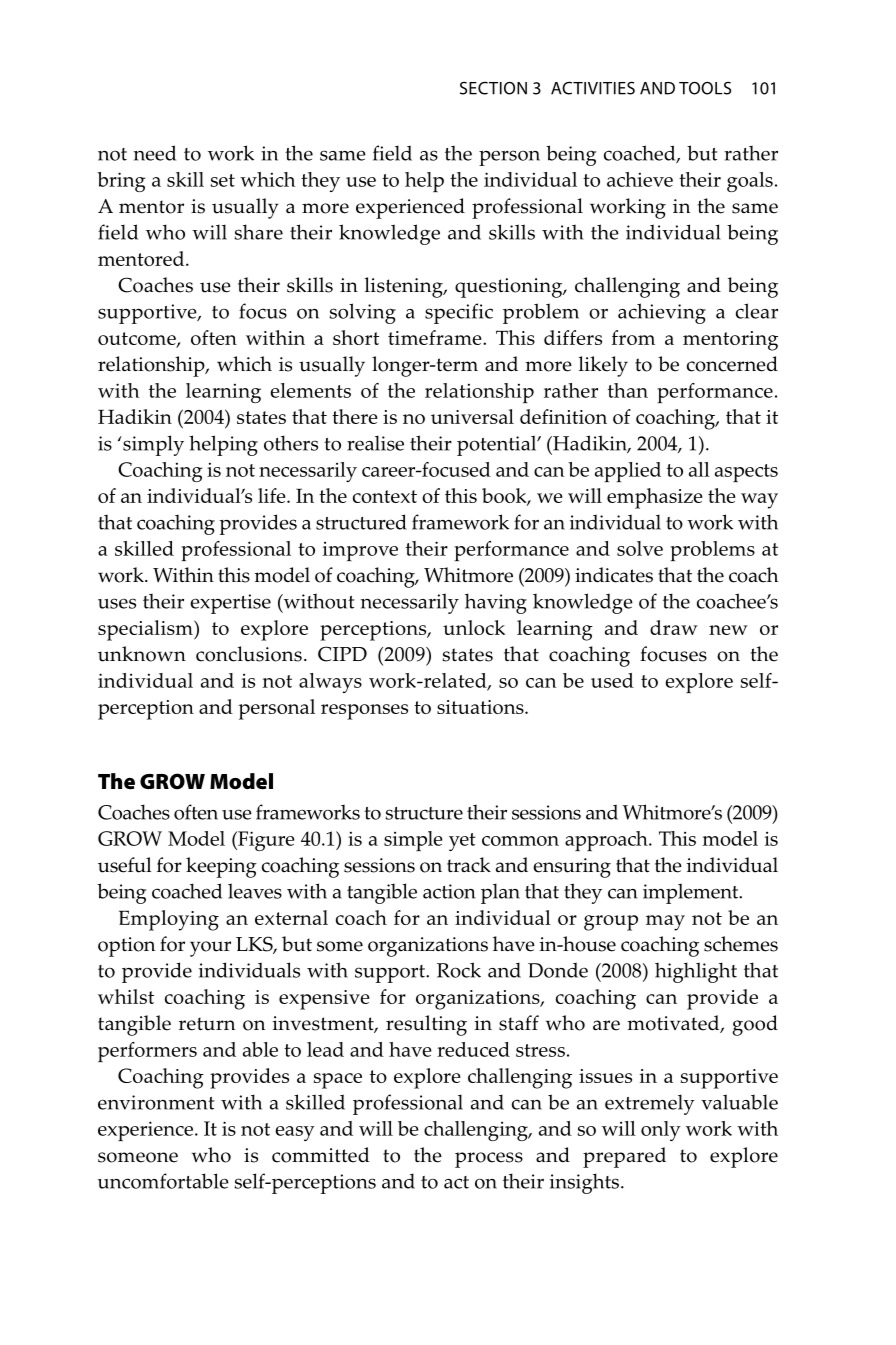 Image resolution: width=896 pixels, height=1345 pixels. Describe the element at coordinates (493, 88) in the screenshot. I see `SECTION` at that location.
